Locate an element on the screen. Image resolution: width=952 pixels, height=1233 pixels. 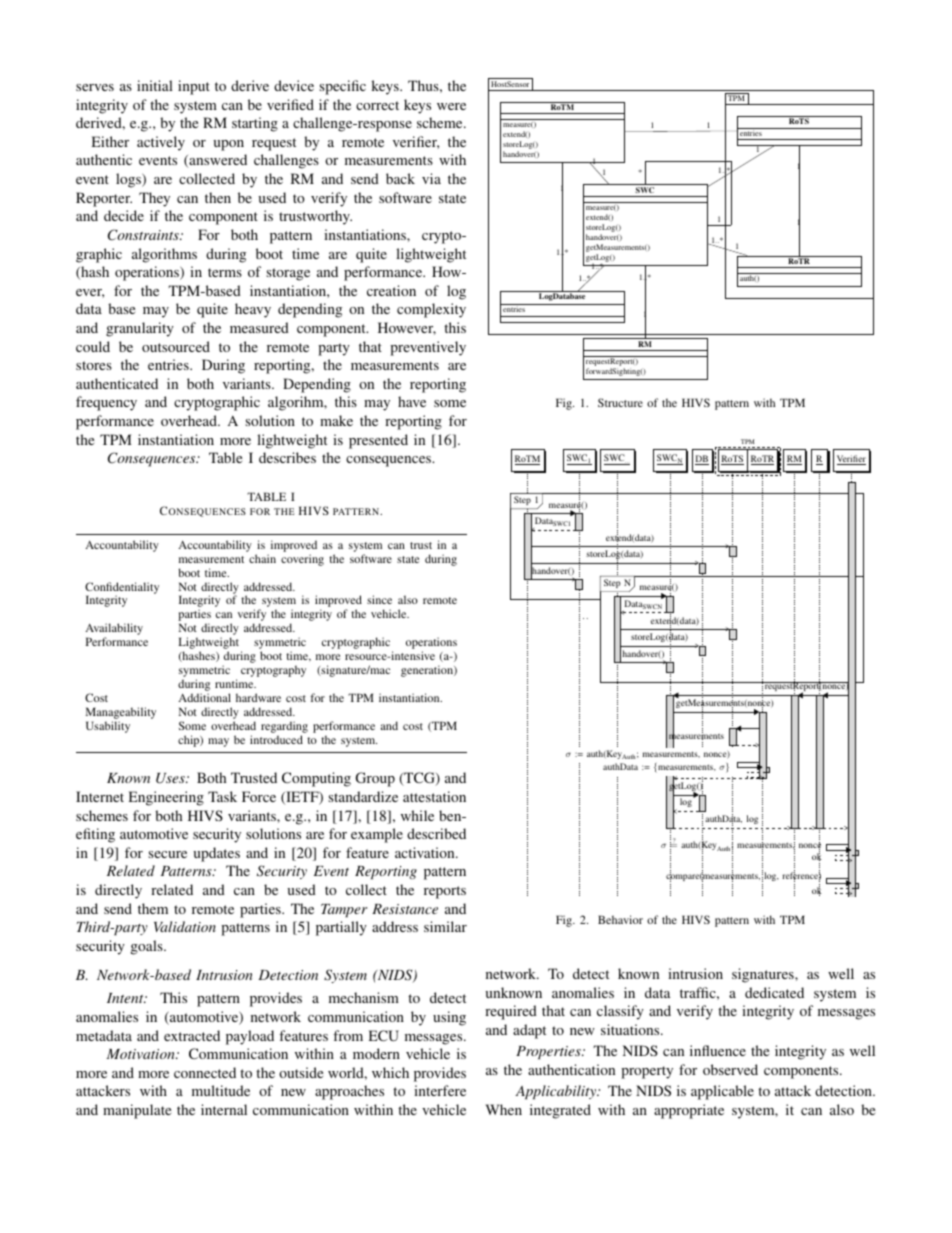
connected is located at coordinates (205, 1072).
